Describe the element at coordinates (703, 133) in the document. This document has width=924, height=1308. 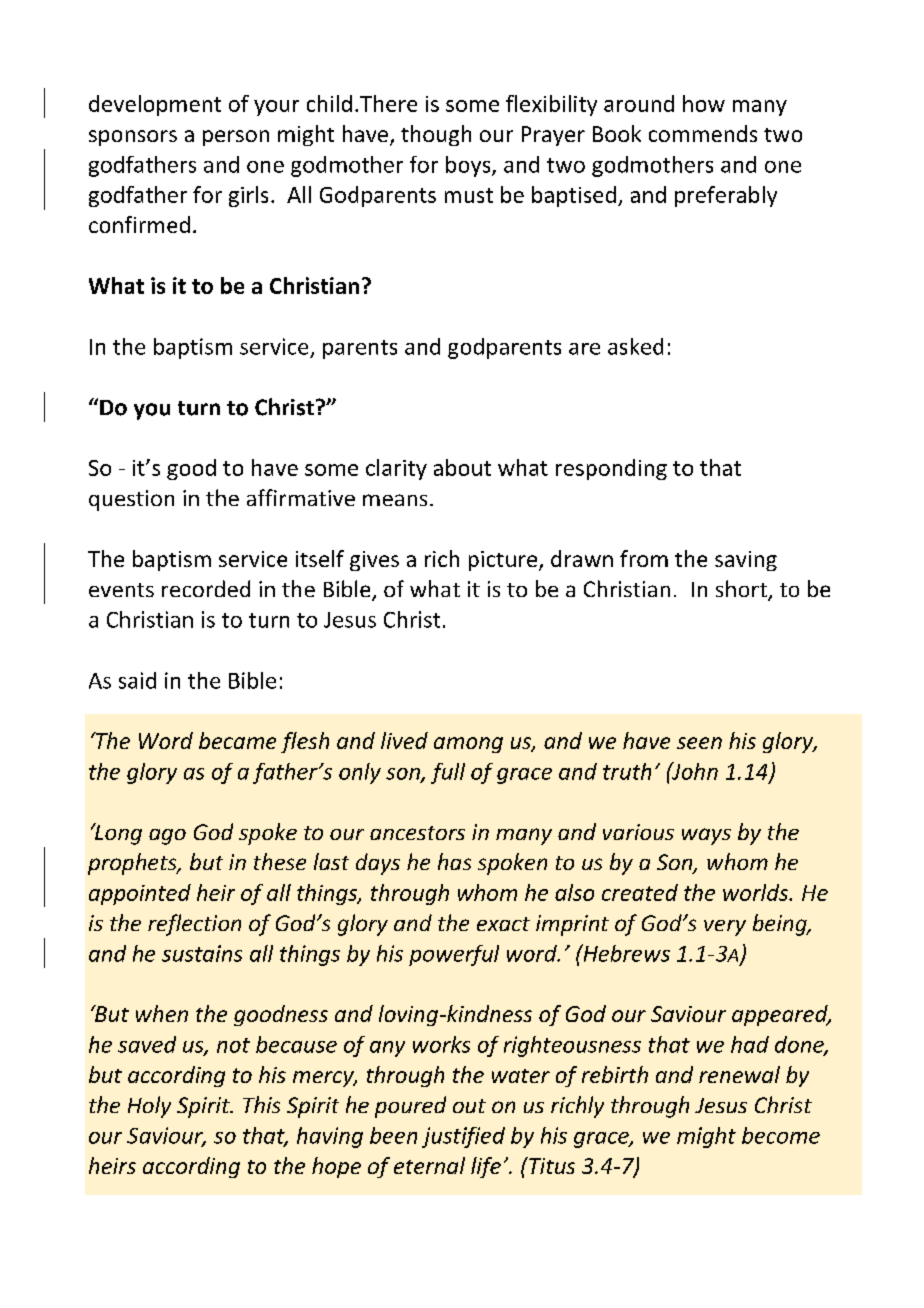
I see `commends` at that location.
